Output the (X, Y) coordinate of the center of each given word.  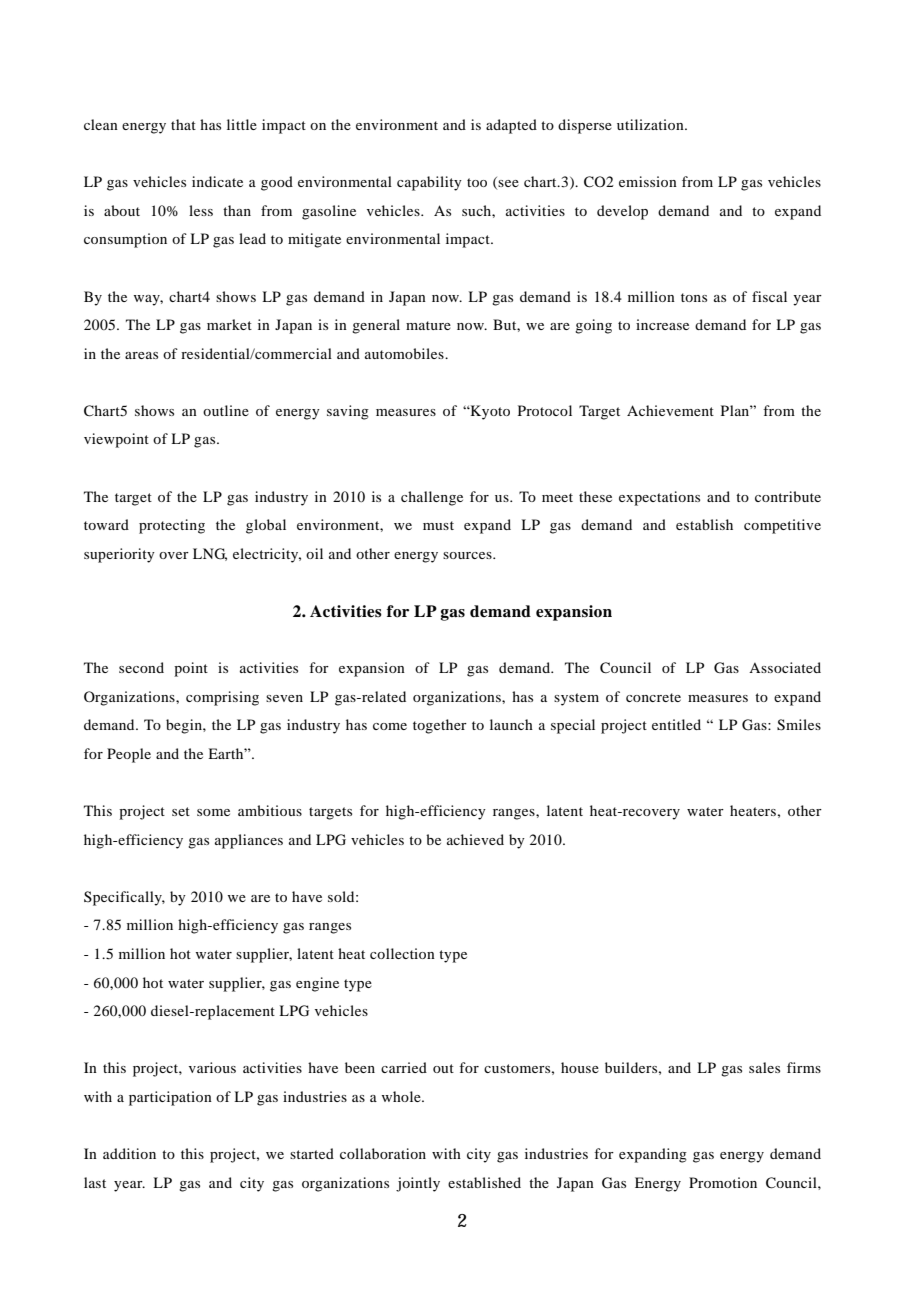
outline (226, 410)
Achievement (670, 410)
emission (648, 181)
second (141, 667)
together (440, 726)
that (183, 124)
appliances (249, 841)
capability (429, 183)
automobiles (405, 353)
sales (764, 1067)
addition (129, 1153)
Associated (785, 667)
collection (402, 953)
